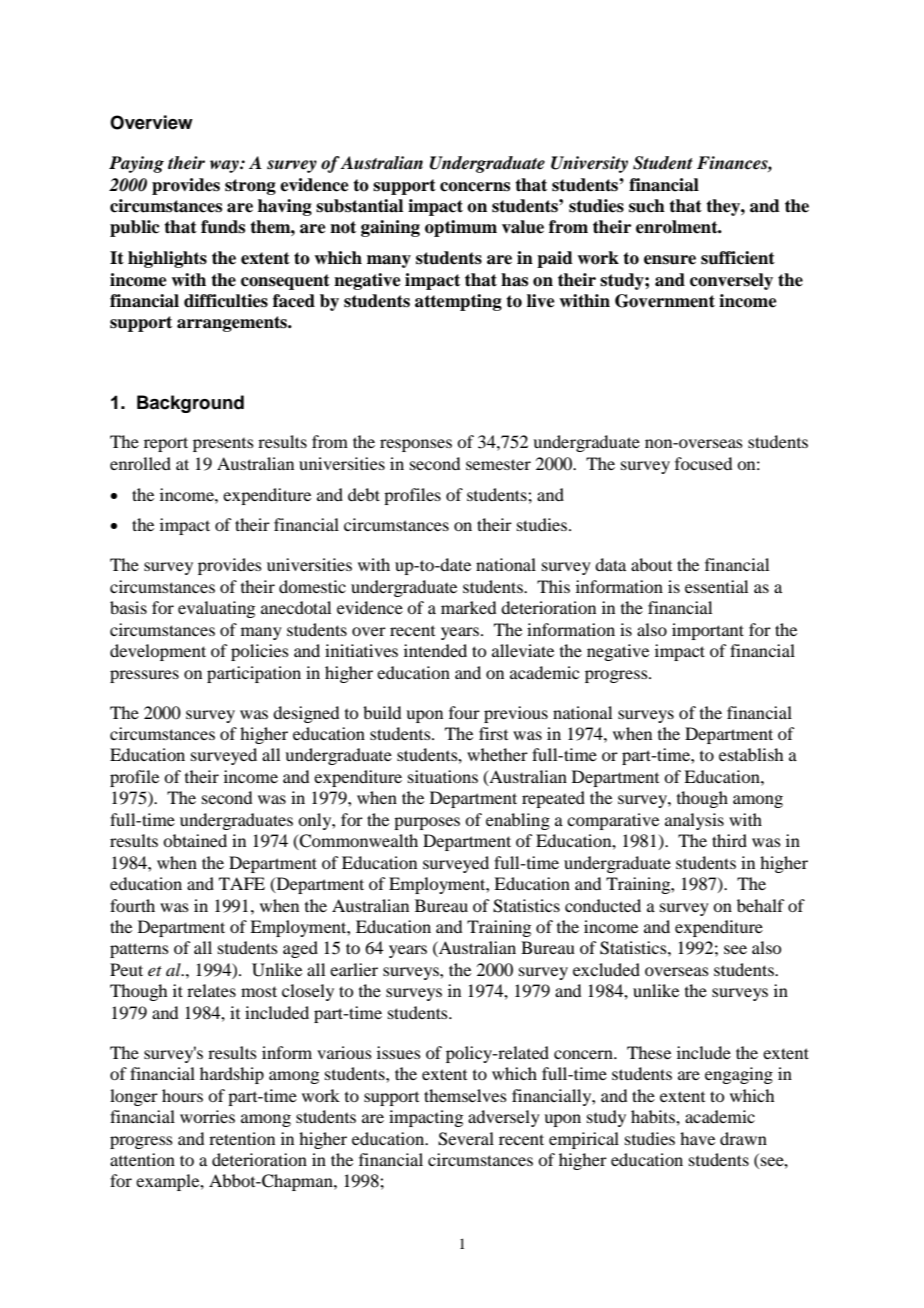 The width and height of the document is (924, 1308). What do you see at coordinates (207, 1116) in the document?
I see `worries` at bounding box center [207, 1116].
